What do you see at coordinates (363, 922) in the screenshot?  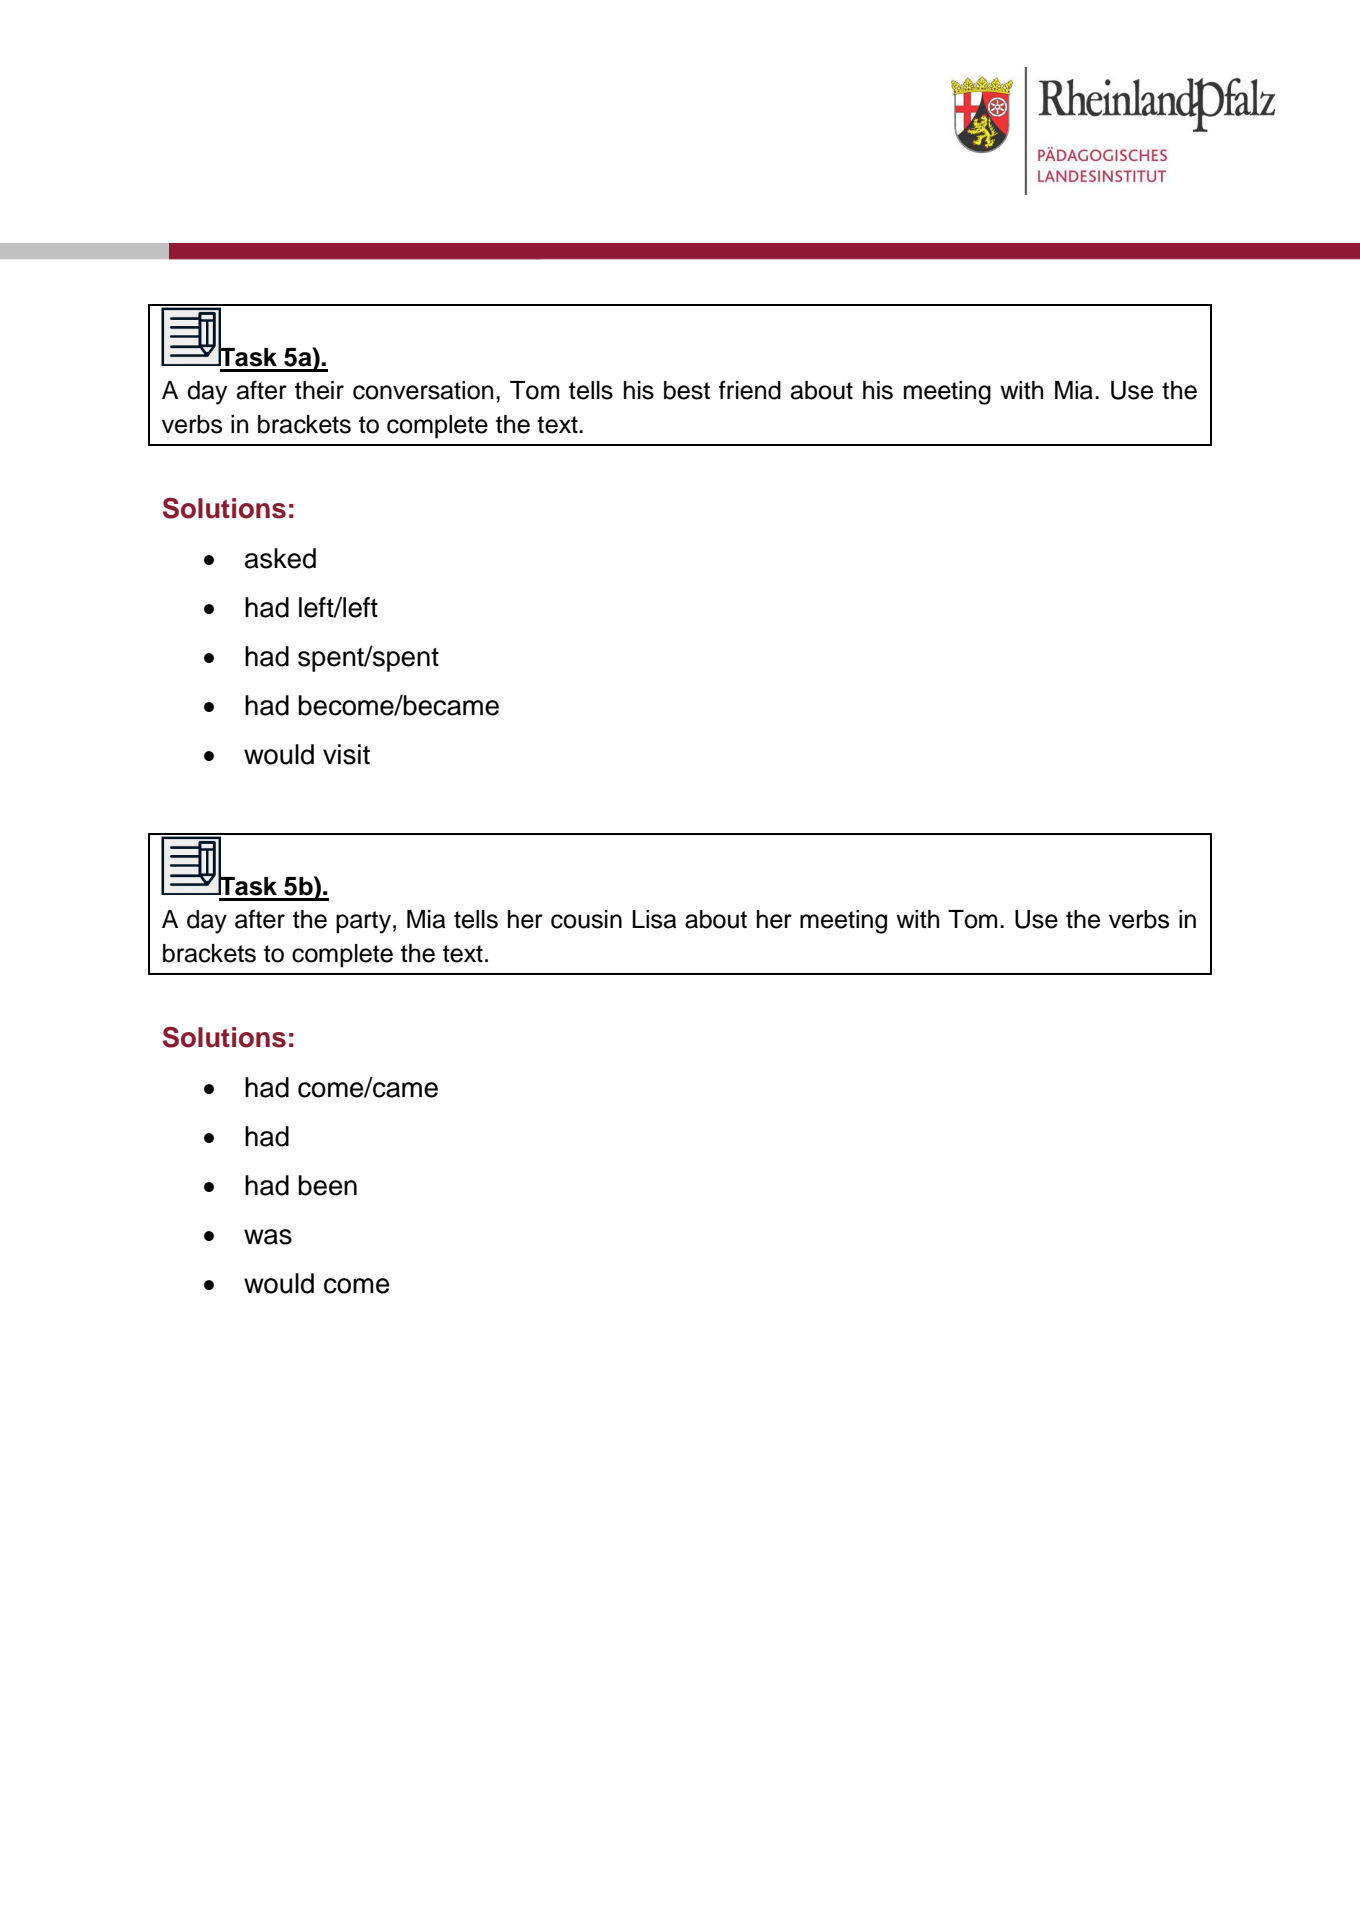 I see `party` at bounding box center [363, 922].
